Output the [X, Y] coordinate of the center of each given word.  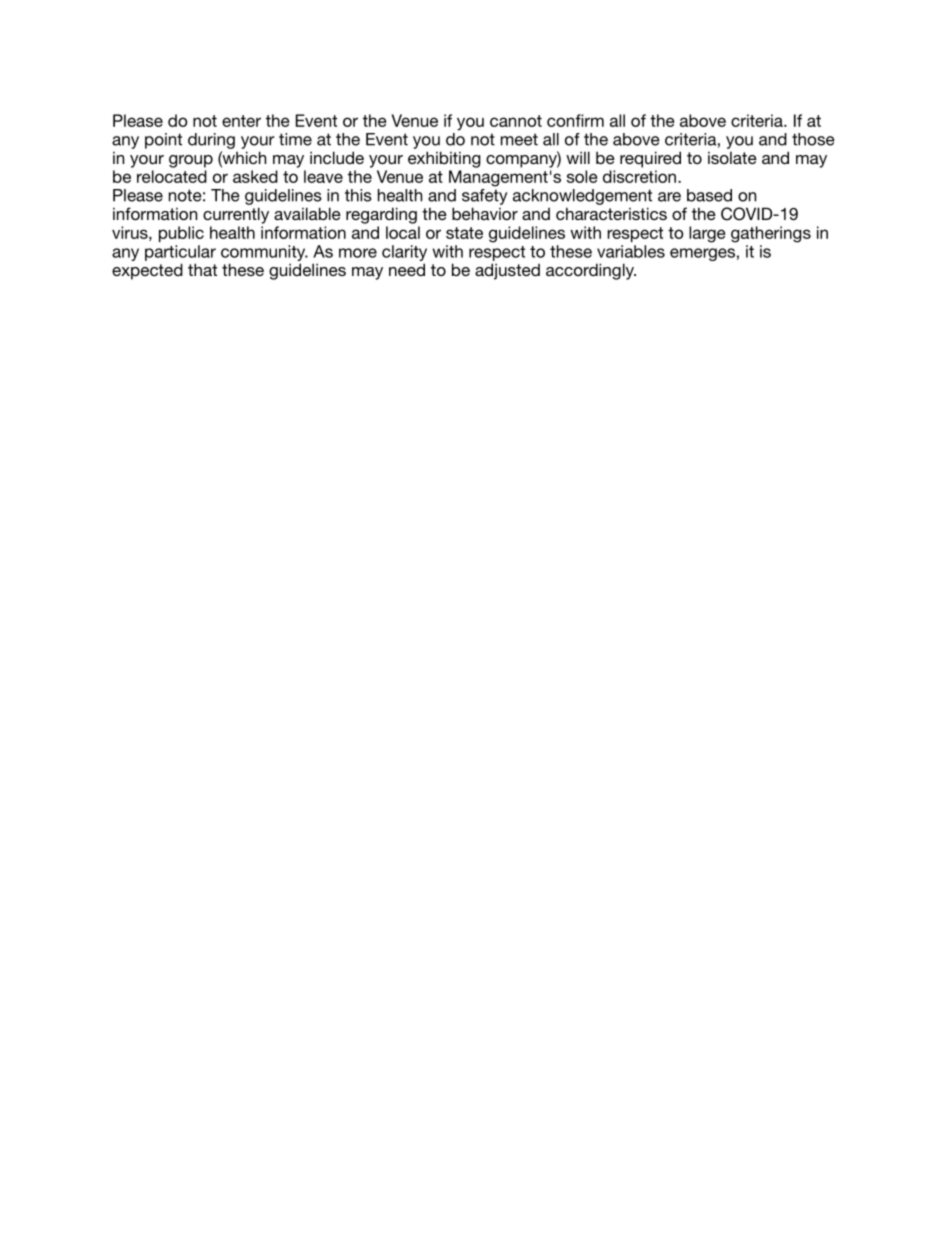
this [358, 195]
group [191, 161]
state [464, 233]
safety [484, 197]
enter [241, 121]
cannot [516, 121]
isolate [732, 158]
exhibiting [444, 159]
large [707, 234]
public [181, 234]
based [709, 195]
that [202, 269]
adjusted [507, 271]
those [813, 139]
